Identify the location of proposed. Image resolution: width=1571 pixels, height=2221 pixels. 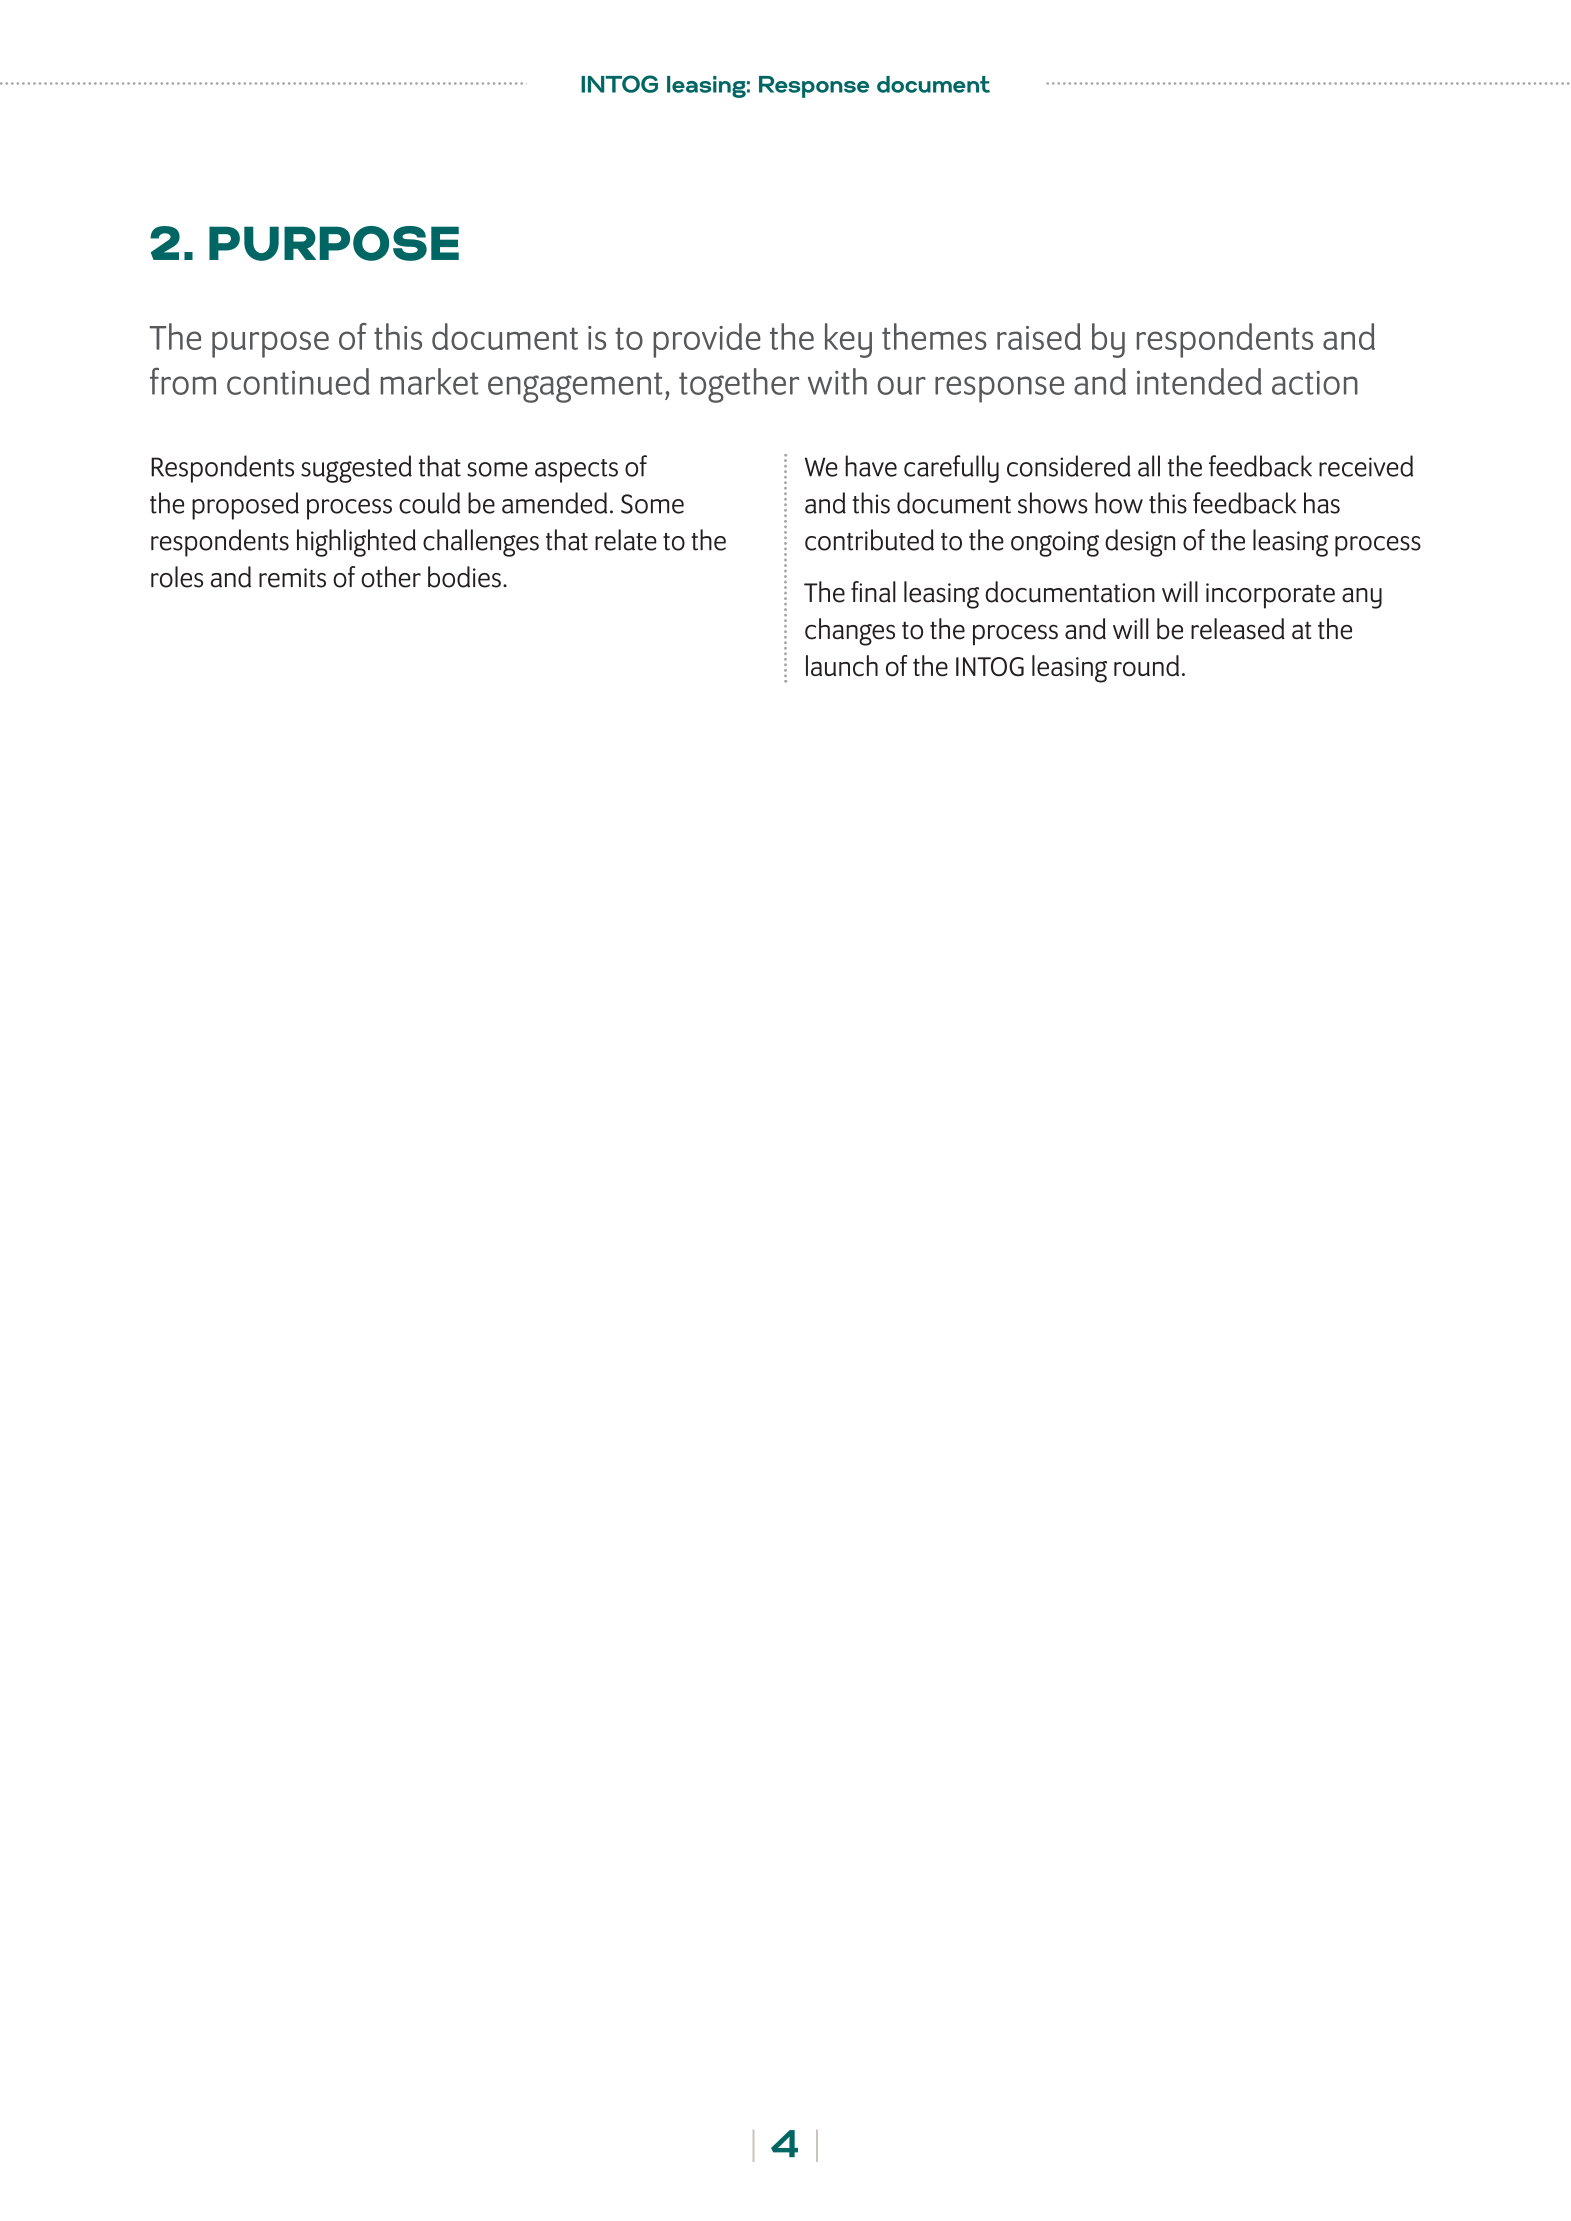
(245, 506).
